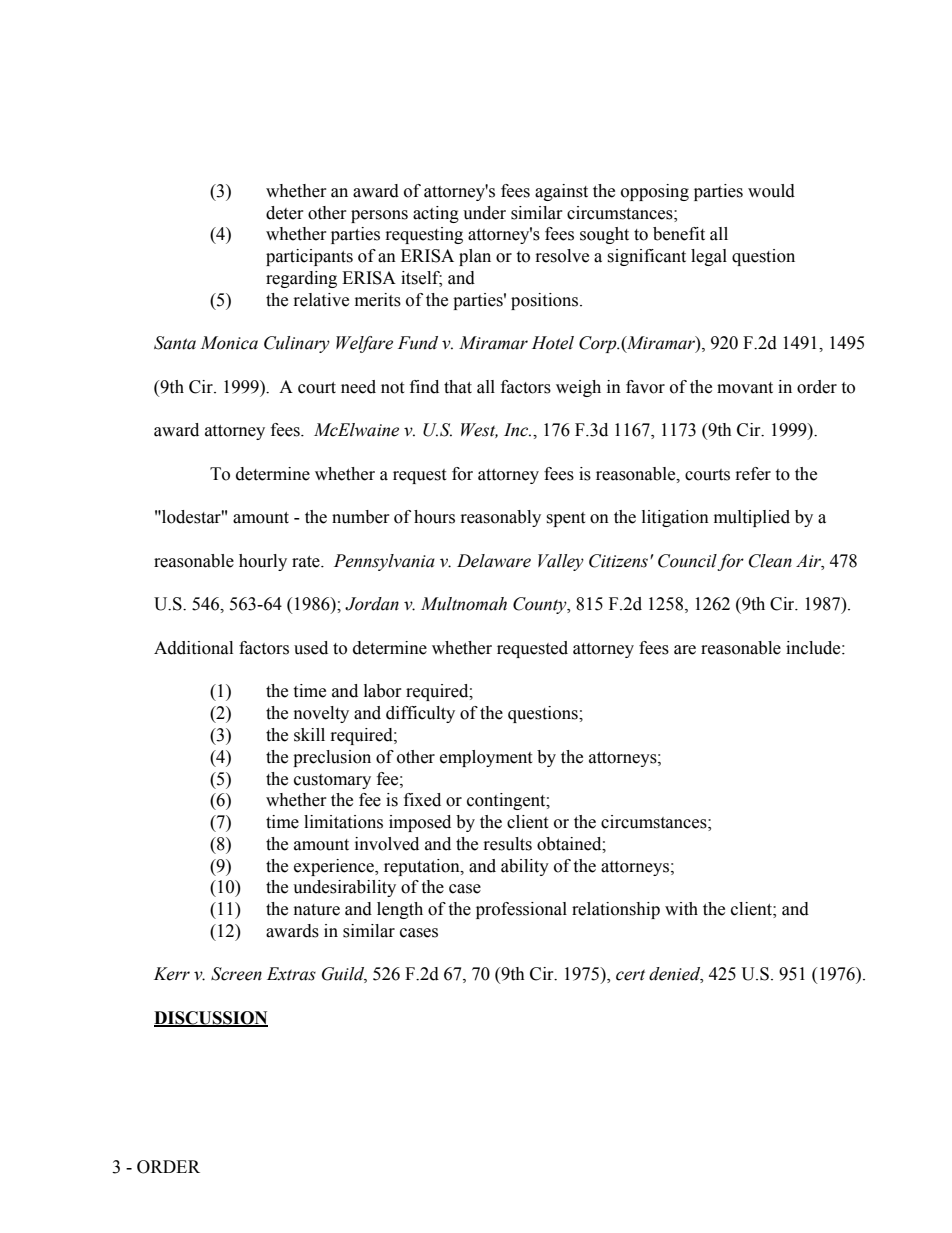 The width and height of the screenshot is (952, 1233). What do you see at coordinates (309, 257) in the screenshot?
I see `participants` at bounding box center [309, 257].
